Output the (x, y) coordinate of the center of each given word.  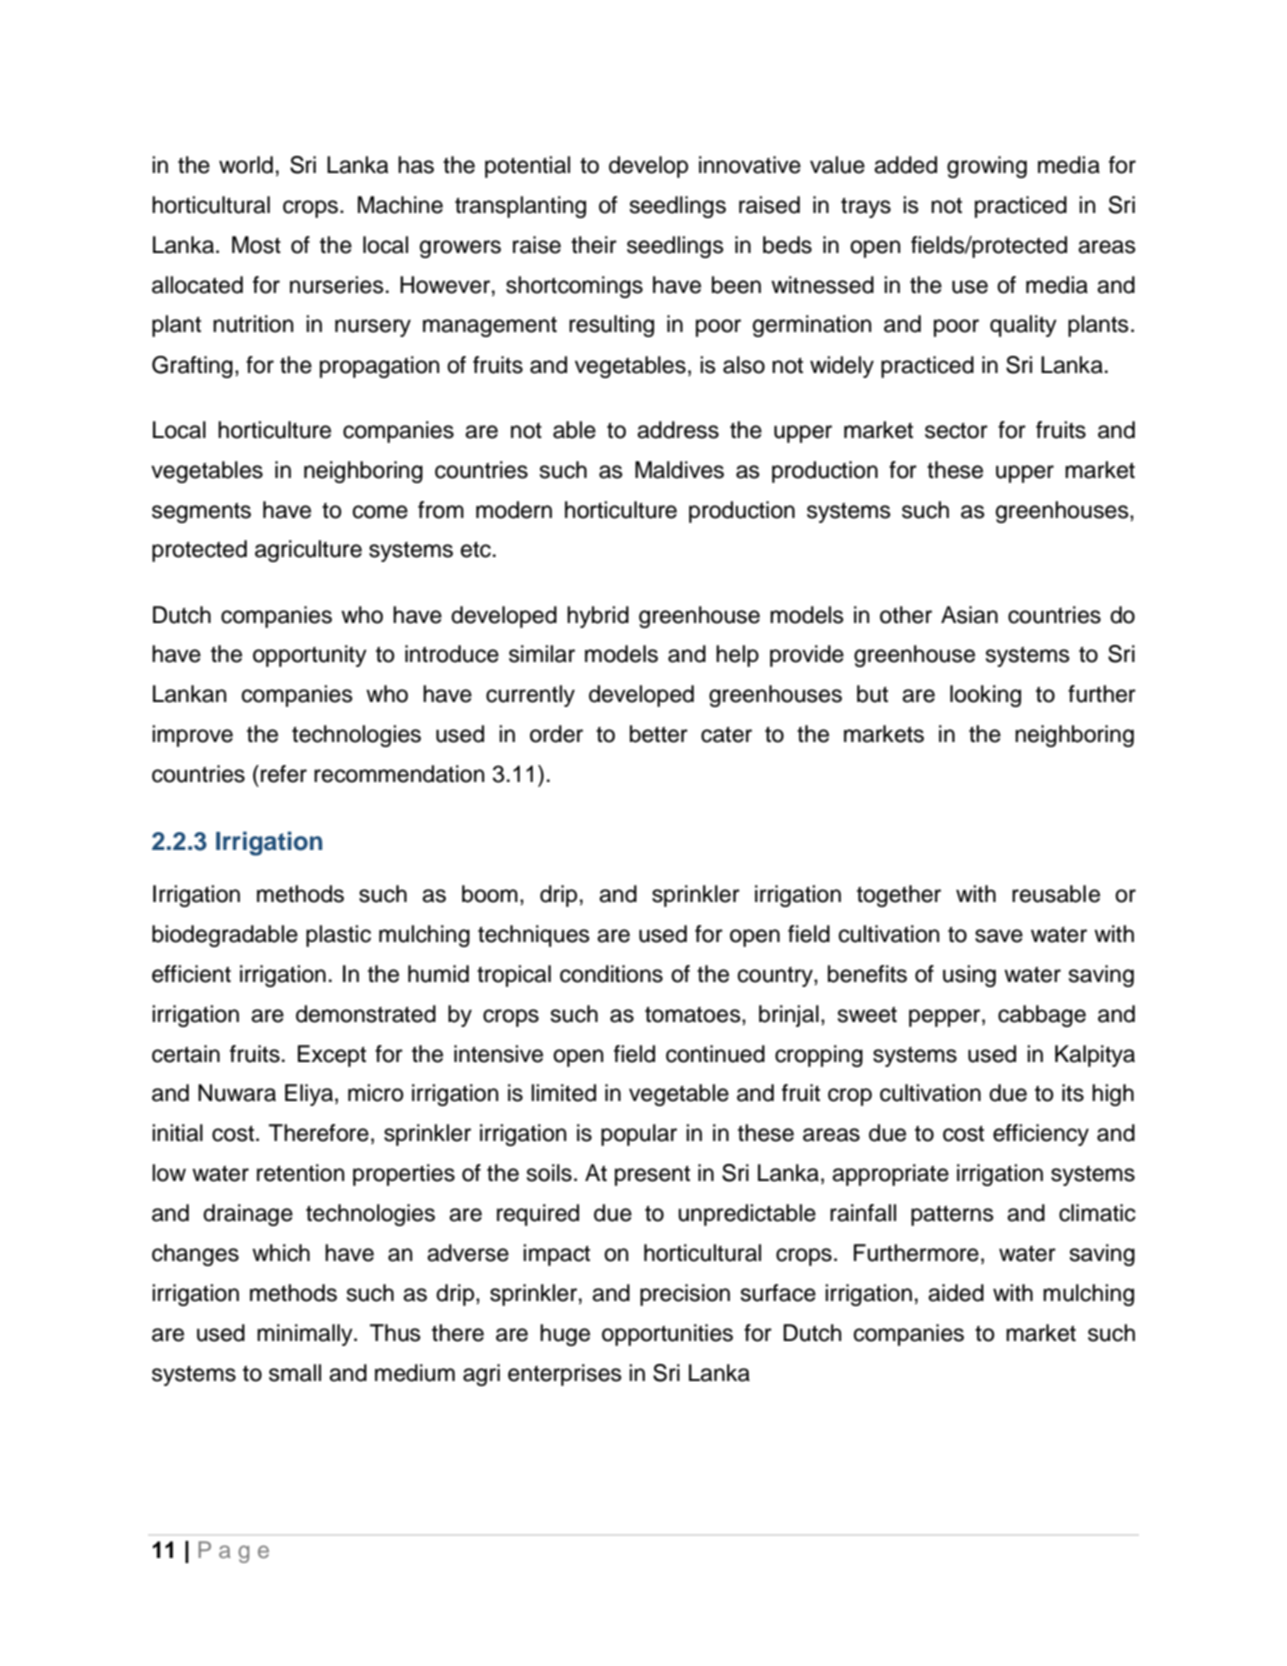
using (969, 976)
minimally (306, 1335)
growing (987, 167)
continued (715, 1054)
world (246, 165)
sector (956, 430)
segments (201, 512)
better (659, 734)
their (594, 245)
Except (332, 1056)
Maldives (679, 470)
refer (284, 774)
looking (985, 696)
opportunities (667, 1335)
